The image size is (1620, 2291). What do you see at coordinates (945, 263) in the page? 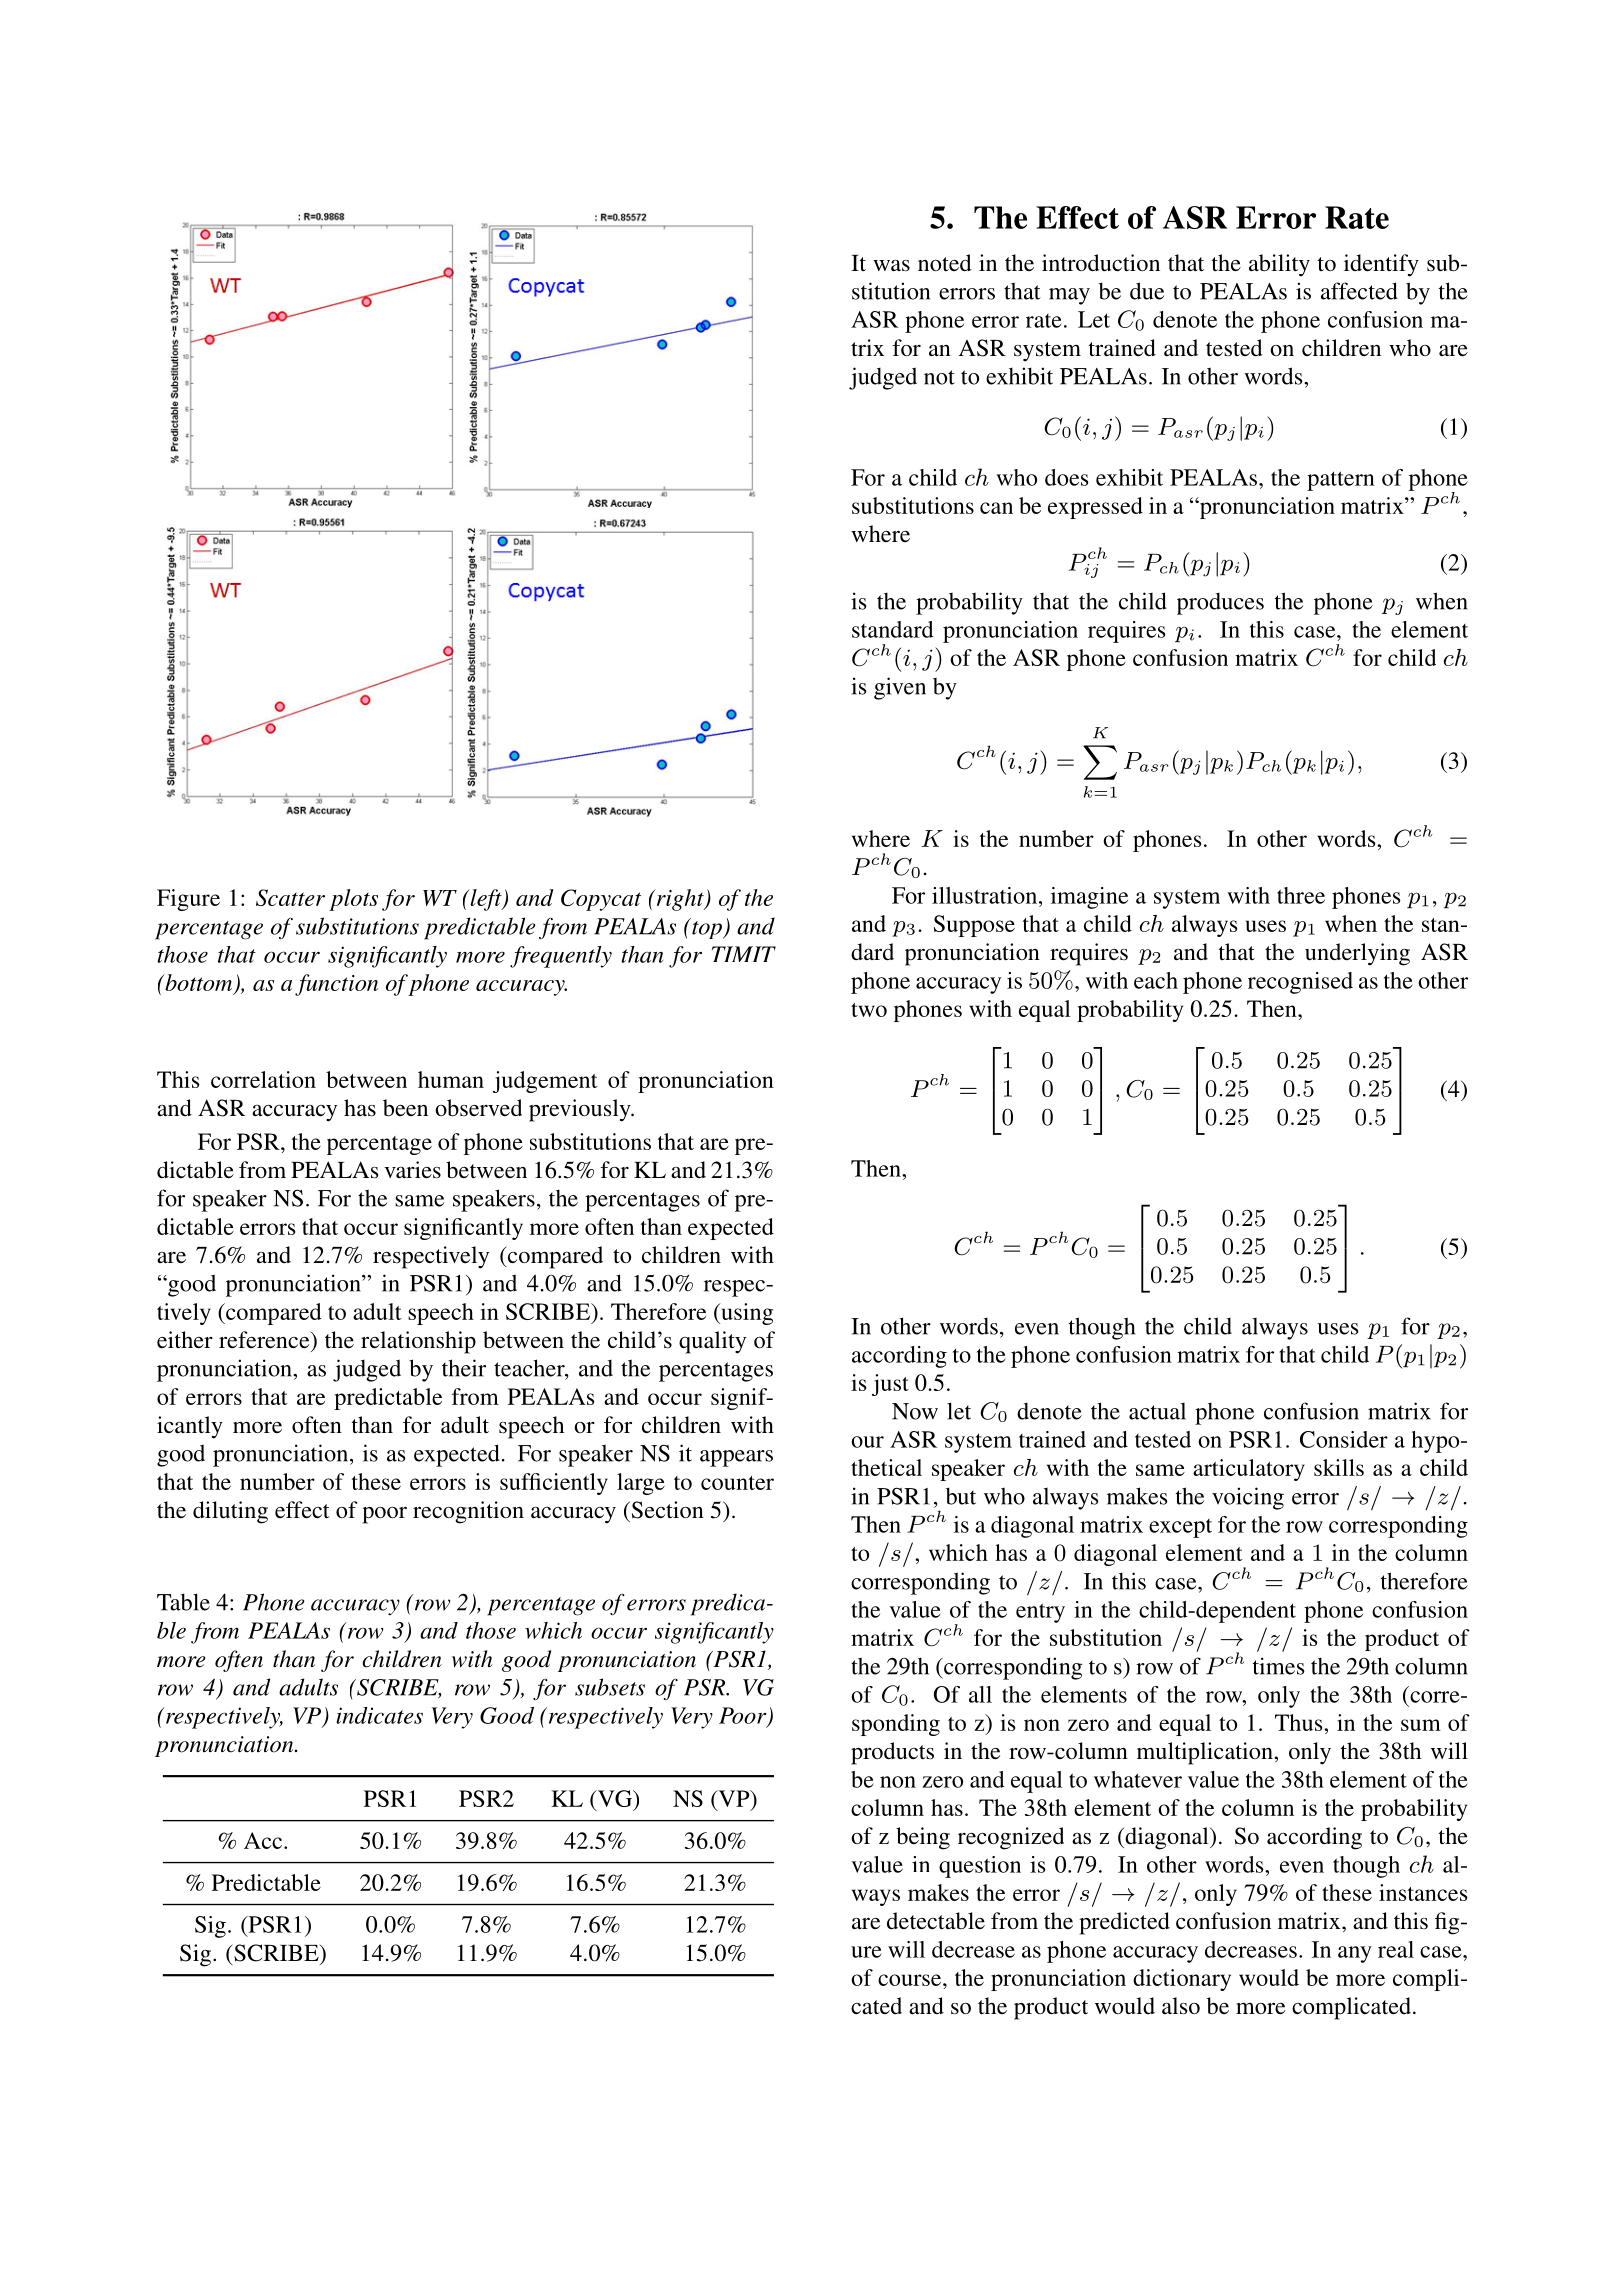
I see `noted` at bounding box center [945, 263].
